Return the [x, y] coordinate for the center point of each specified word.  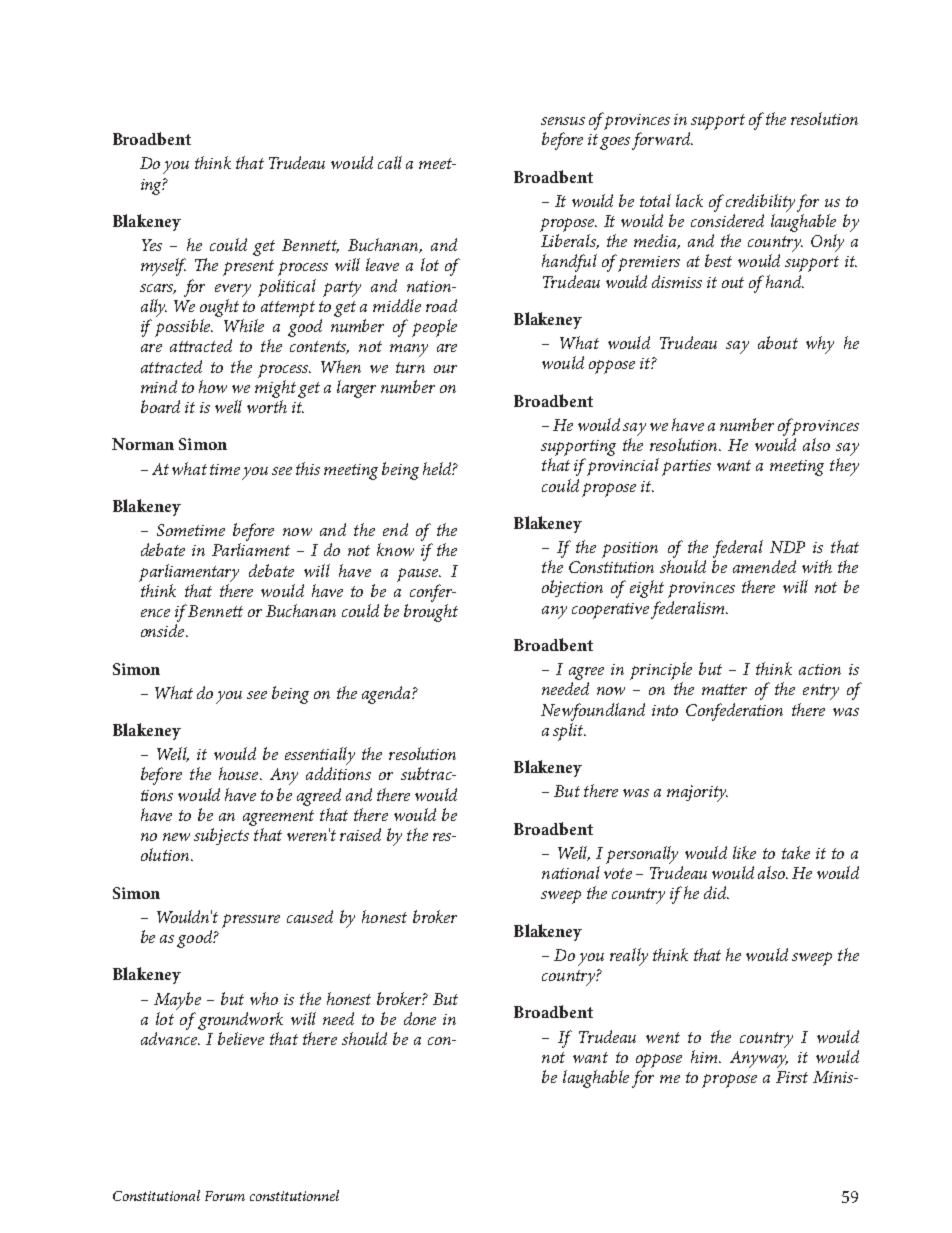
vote [618, 873]
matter [724, 689]
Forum [225, 1196]
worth [267, 406]
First [792, 1077]
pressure [251, 921]
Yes [152, 245]
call [390, 162]
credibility [760, 203]
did [716, 892]
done [420, 1018]
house [240, 773]
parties [686, 468]
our [445, 369]
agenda [387, 695]
